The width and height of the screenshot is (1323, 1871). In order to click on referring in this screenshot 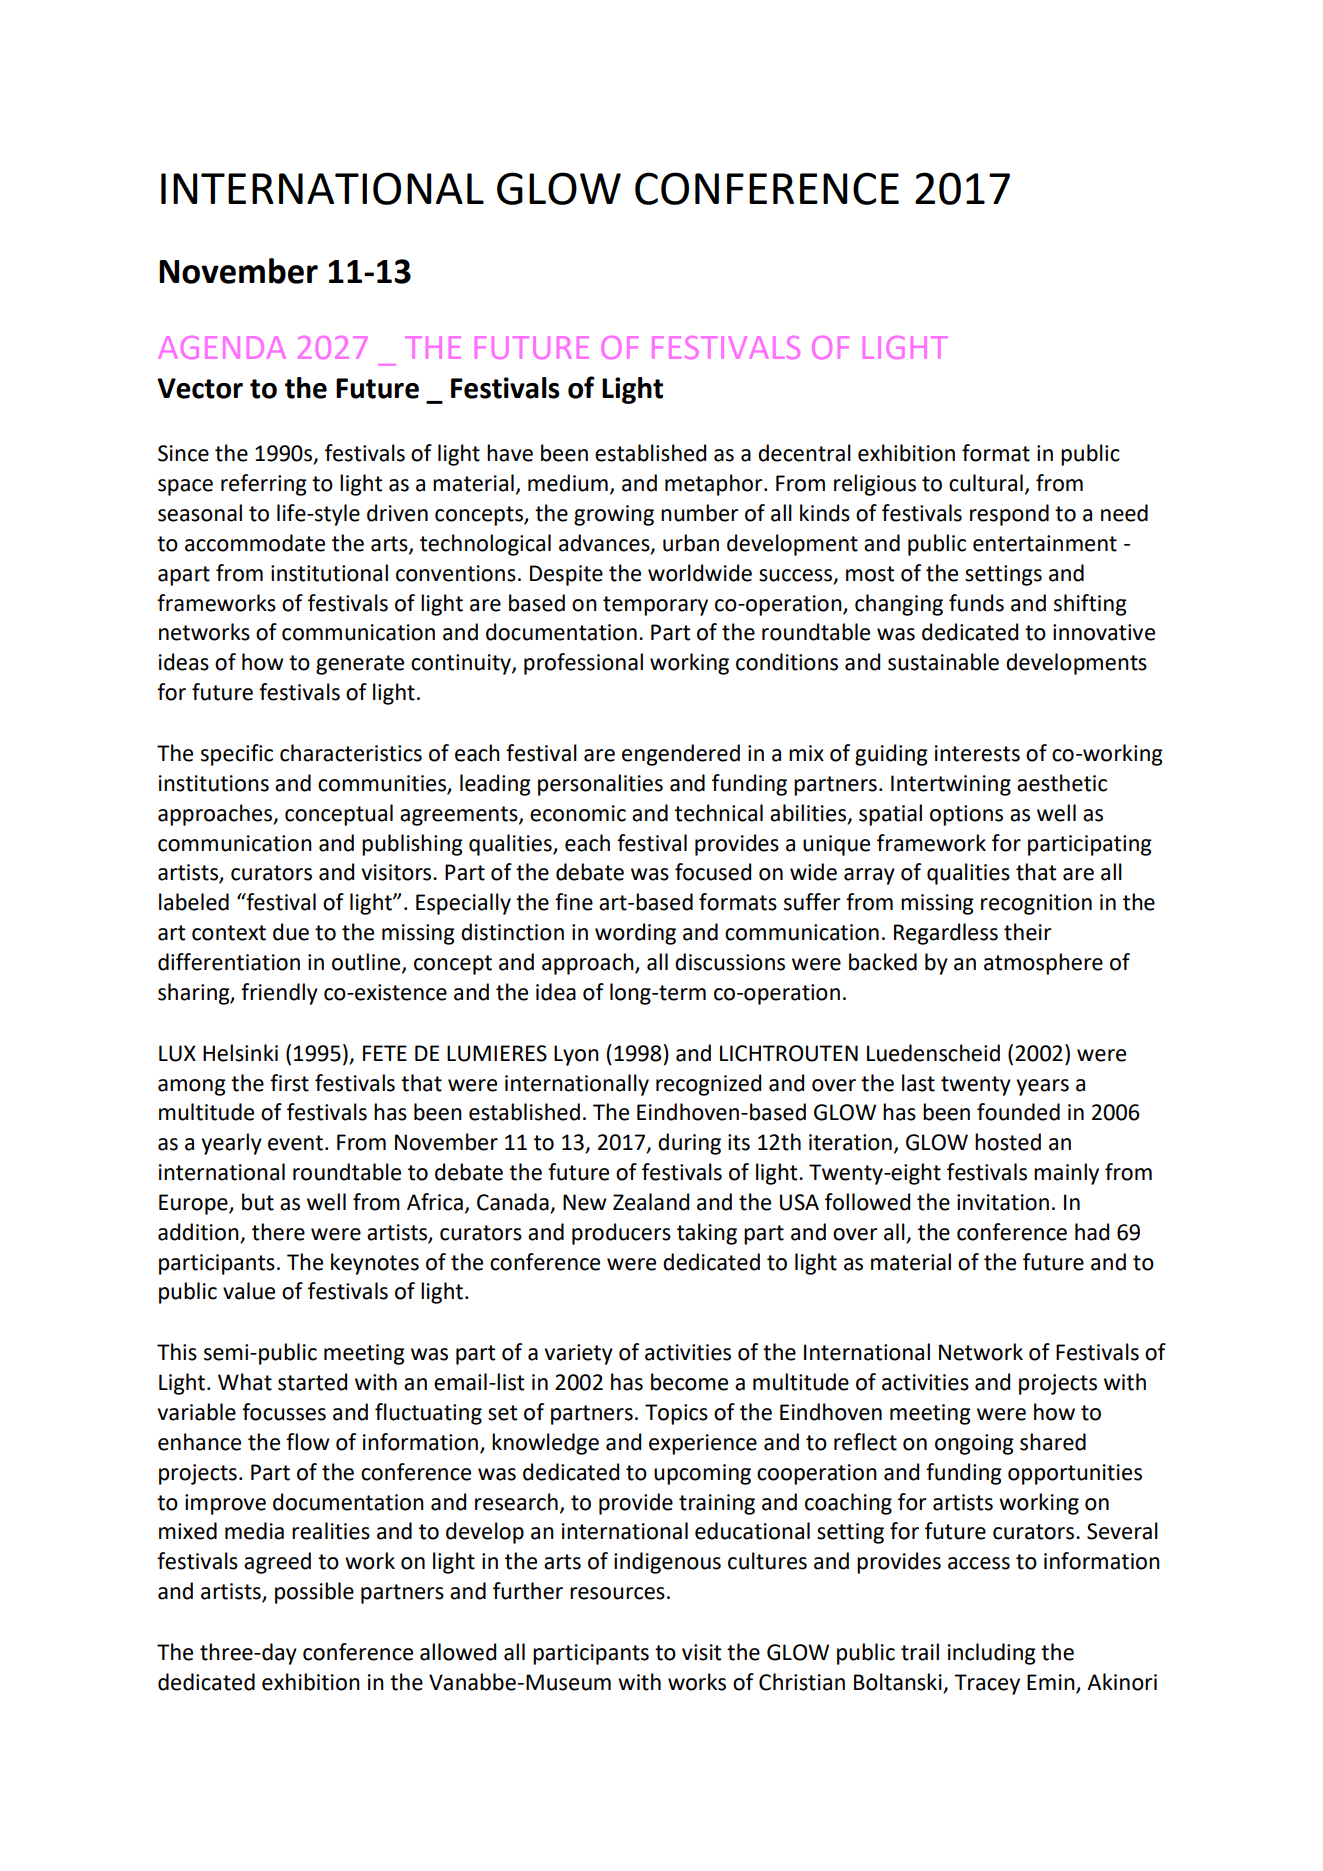, I will do `click(264, 485)`.
